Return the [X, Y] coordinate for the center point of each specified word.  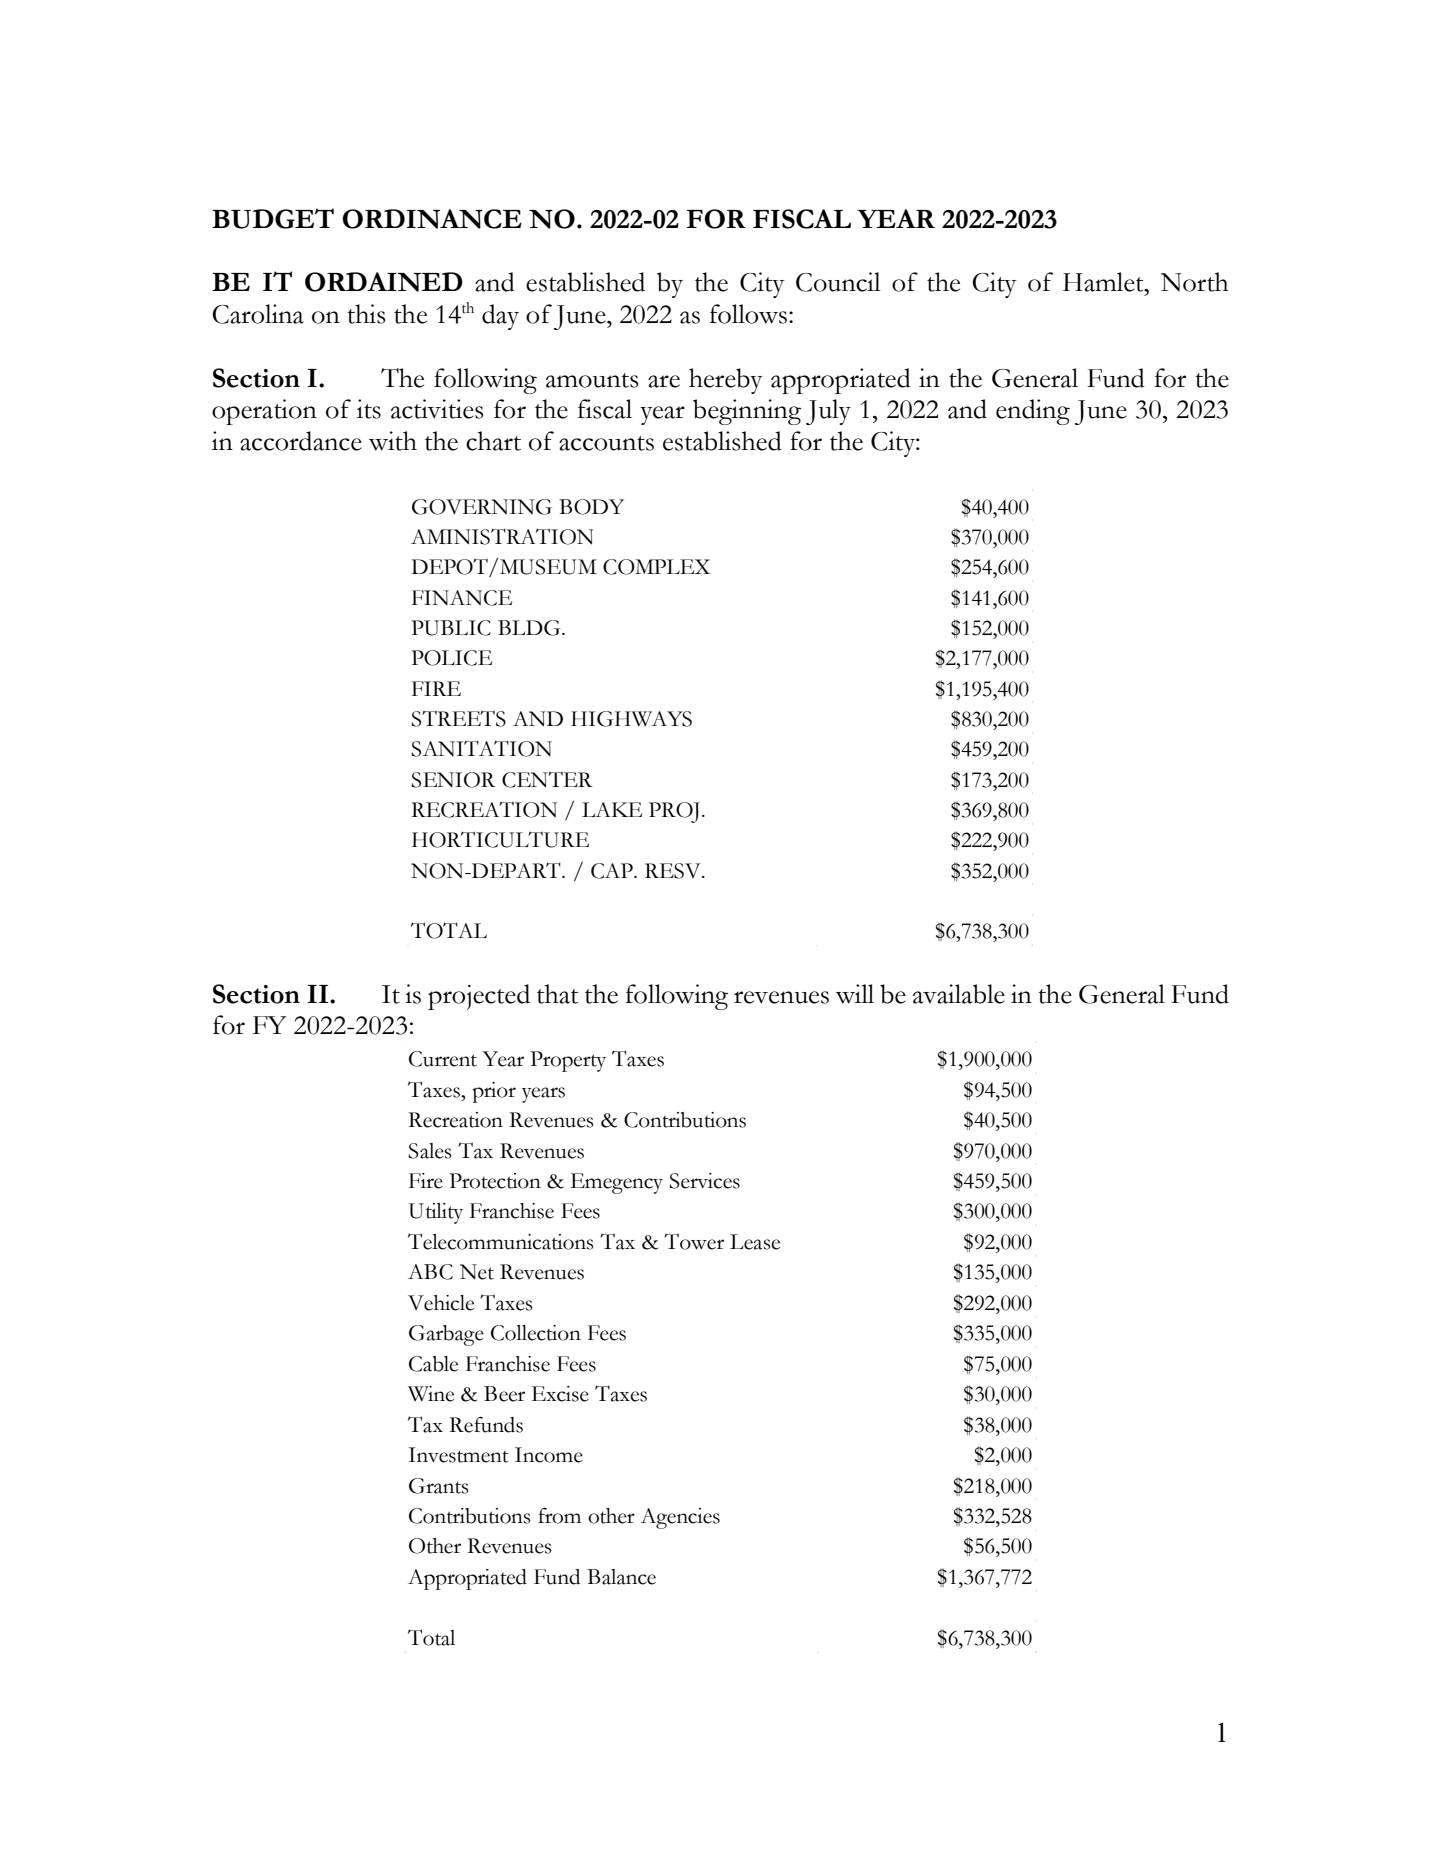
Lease [755, 1242]
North [1195, 282]
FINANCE [462, 598]
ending [1033, 412]
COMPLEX [657, 567]
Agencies [680, 1518]
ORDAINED [384, 282]
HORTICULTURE [500, 839]
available [959, 994]
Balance [621, 1577]
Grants [439, 1486]
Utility [435, 1213]
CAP [613, 871]
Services [705, 1181]
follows [750, 314]
